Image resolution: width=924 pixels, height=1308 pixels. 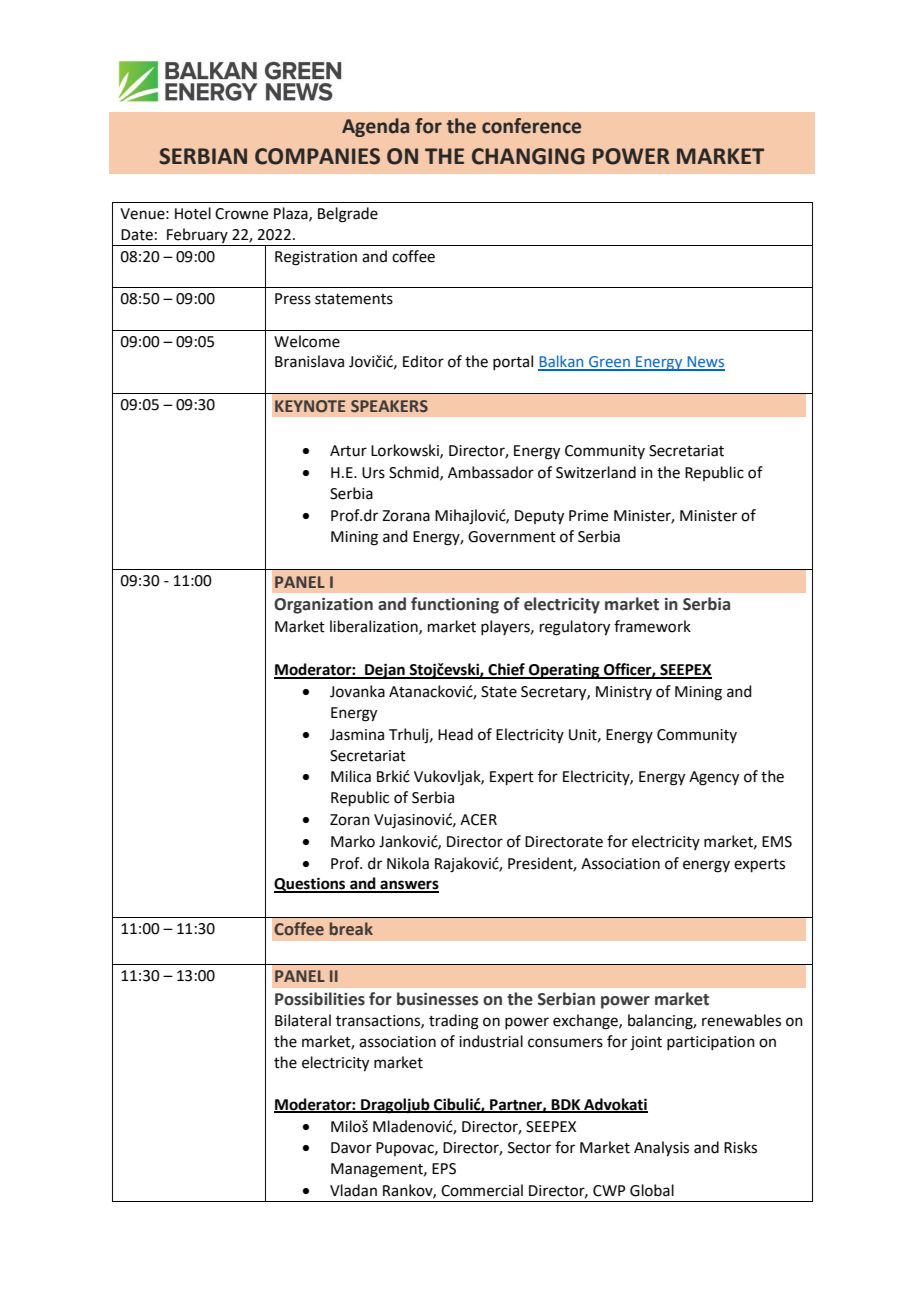 What do you see at coordinates (714, 778) in the image?
I see `Agency` at bounding box center [714, 778].
